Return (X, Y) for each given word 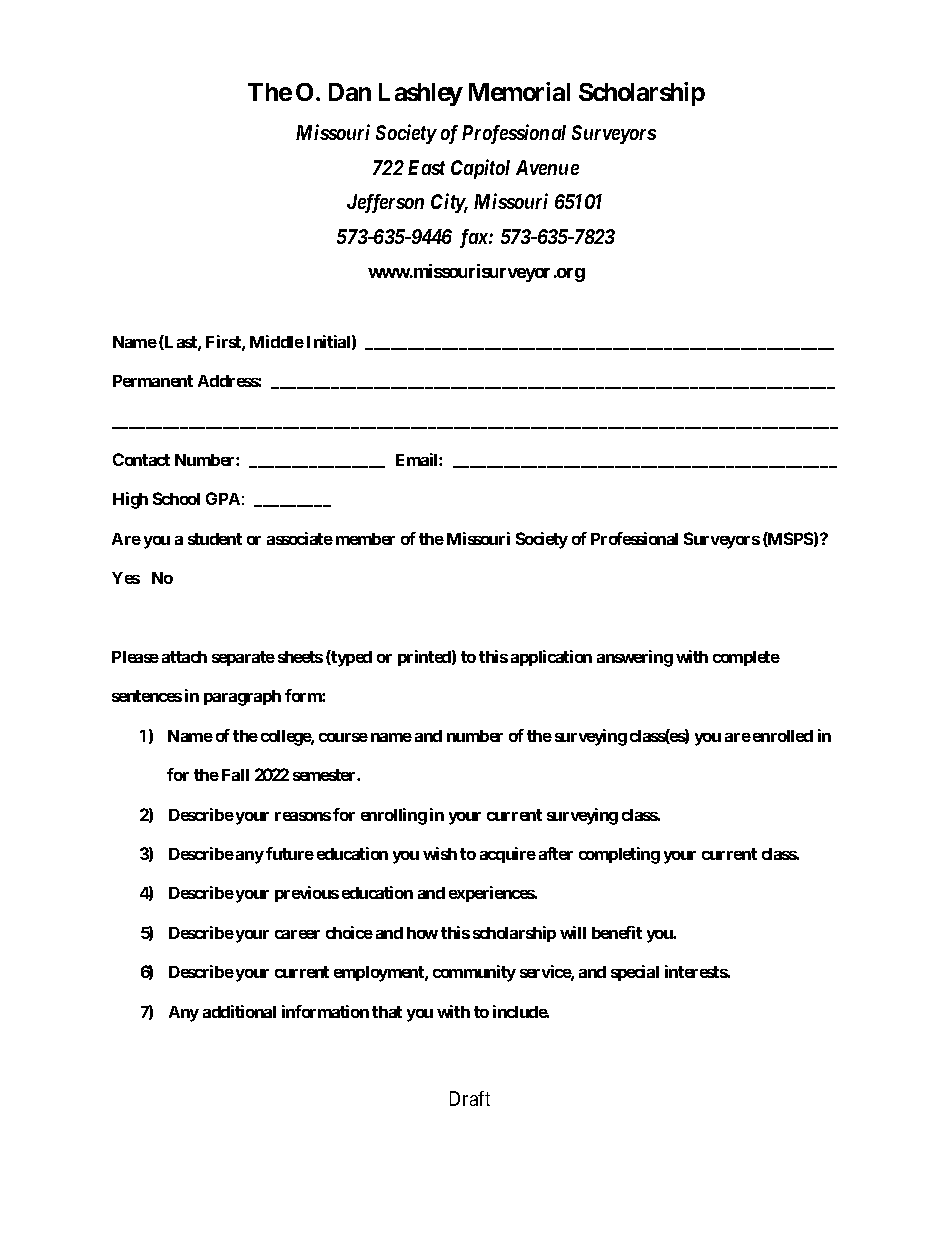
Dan (350, 92)
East (426, 167)
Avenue (547, 167)
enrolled (783, 736)
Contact (141, 459)
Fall (235, 775)
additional (239, 1011)
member (365, 539)
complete (746, 658)
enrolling (394, 816)
